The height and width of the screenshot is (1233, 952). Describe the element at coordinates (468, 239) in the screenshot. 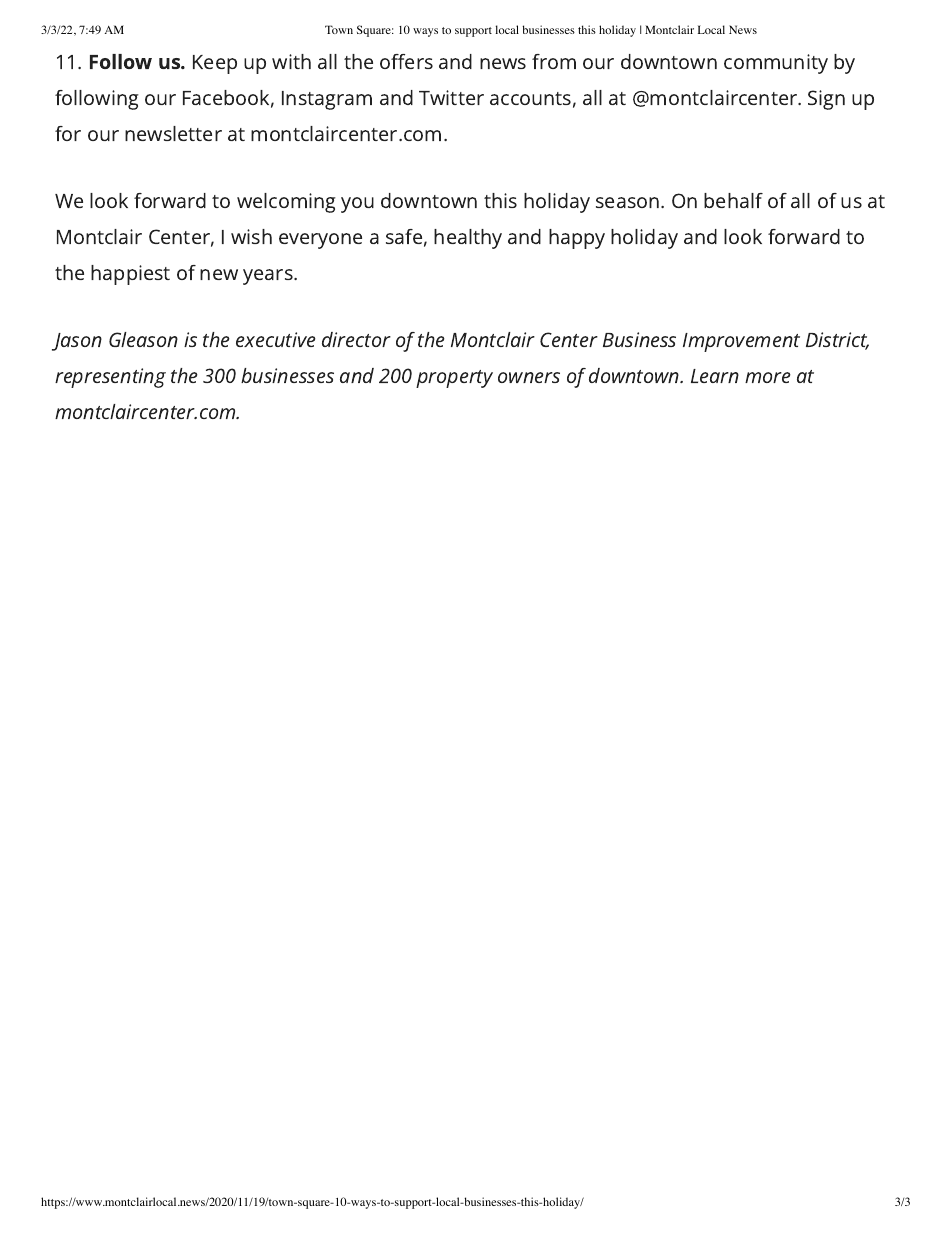

I see `healthy` at that location.
